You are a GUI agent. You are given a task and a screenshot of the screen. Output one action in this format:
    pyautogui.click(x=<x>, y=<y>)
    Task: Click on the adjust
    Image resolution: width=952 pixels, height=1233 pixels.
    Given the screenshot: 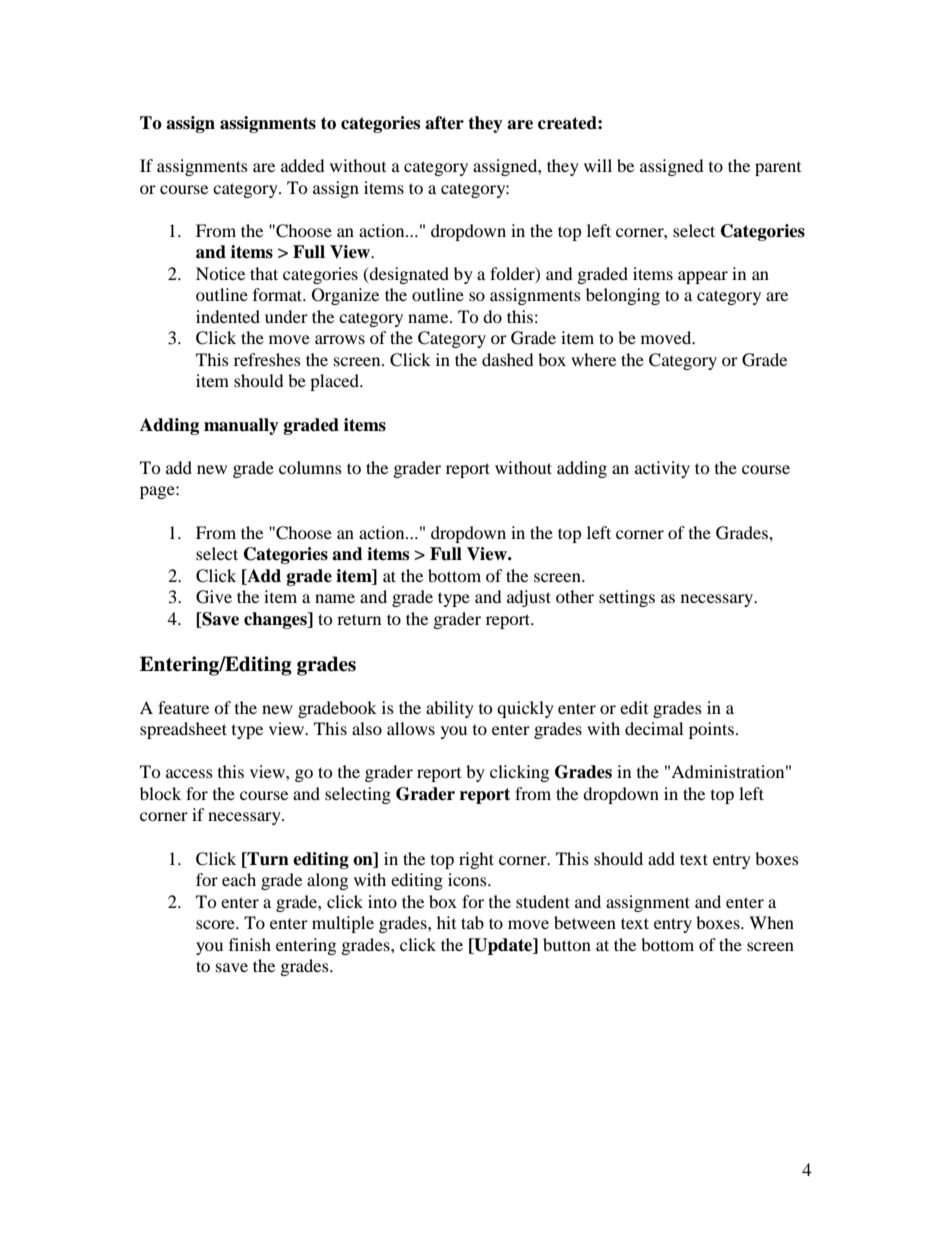 What is the action you would take?
    pyautogui.click(x=529, y=598)
